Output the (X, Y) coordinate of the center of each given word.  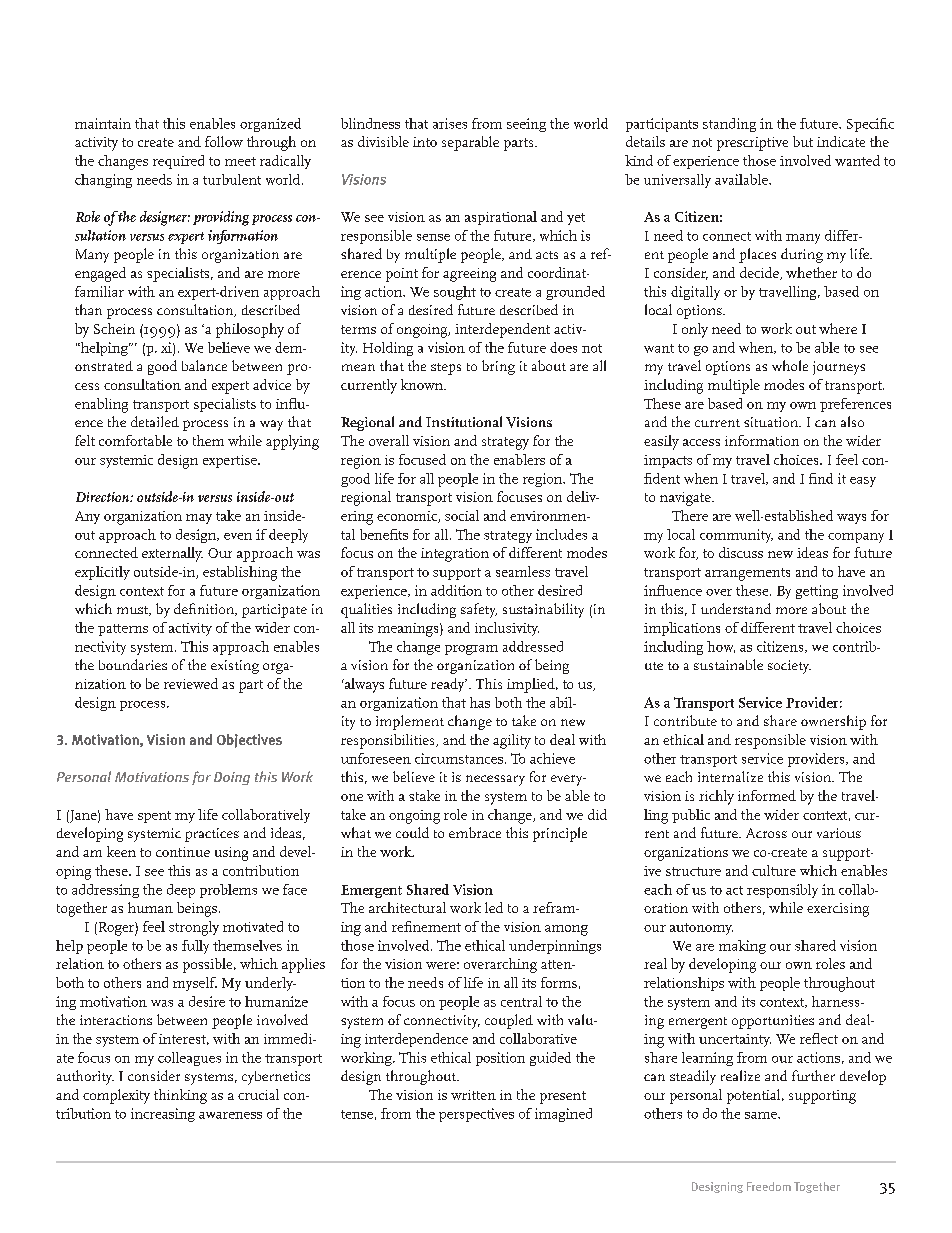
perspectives (476, 1115)
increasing (163, 1115)
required (178, 162)
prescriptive (752, 144)
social (462, 515)
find (821, 478)
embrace (475, 832)
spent (154, 817)
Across (766, 833)
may (199, 519)
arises (450, 123)
